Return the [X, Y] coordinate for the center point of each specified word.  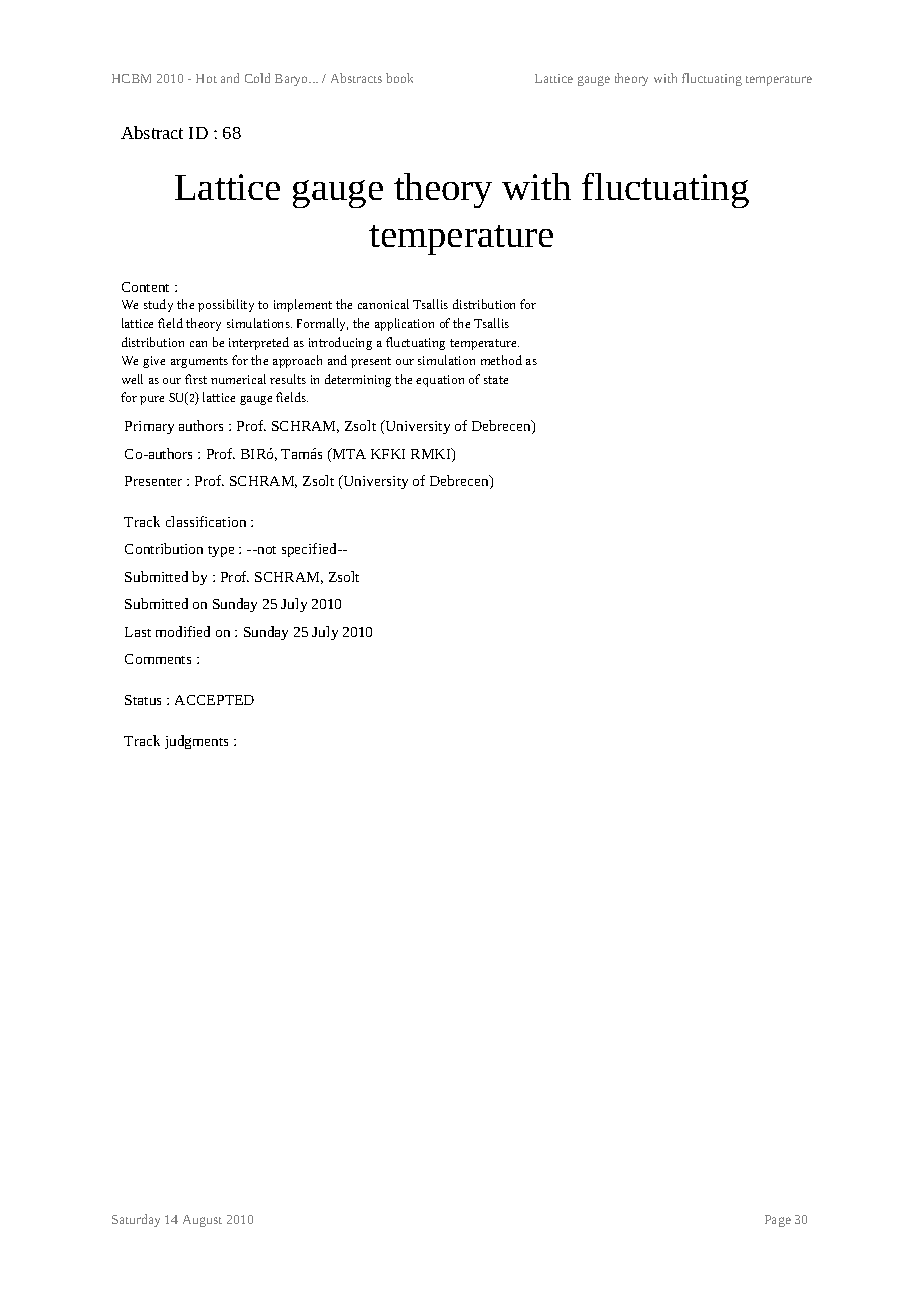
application [404, 324]
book [399, 78]
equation [440, 381]
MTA [348, 455]
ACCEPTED [214, 700]
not [265, 550]
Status [143, 700]
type [221, 551]
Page [778, 1221]
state [496, 380]
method [501, 360]
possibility [226, 305]
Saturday [136, 1220]
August [202, 1221]
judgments [196, 742]
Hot [206, 78]
